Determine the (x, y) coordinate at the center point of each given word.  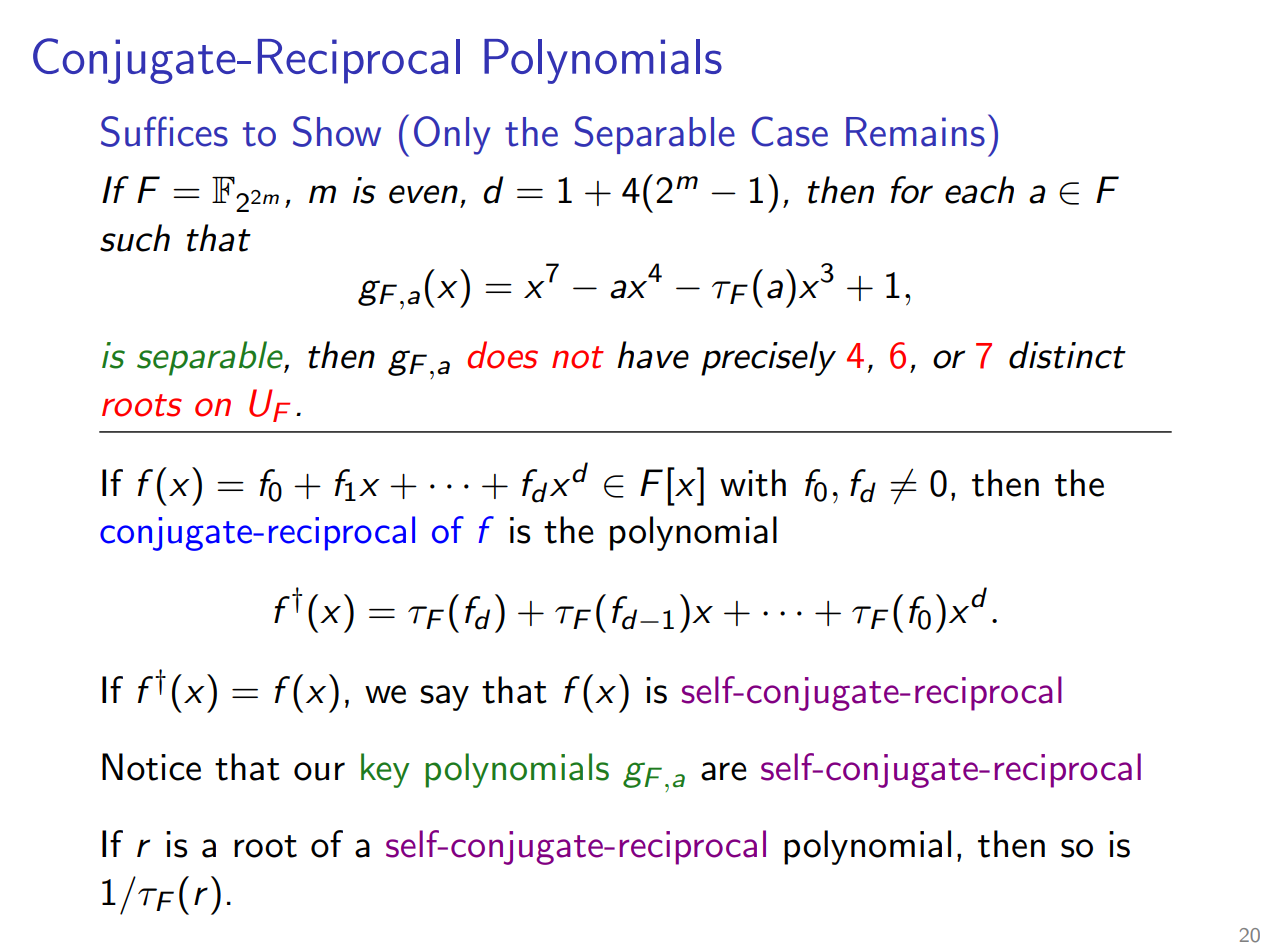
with (753, 483)
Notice (151, 767)
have (653, 355)
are (724, 771)
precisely (768, 358)
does (503, 355)
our (319, 771)
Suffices (164, 131)
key (385, 770)
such (135, 238)
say (444, 698)
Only (452, 135)
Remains (915, 132)
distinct (1067, 355)
